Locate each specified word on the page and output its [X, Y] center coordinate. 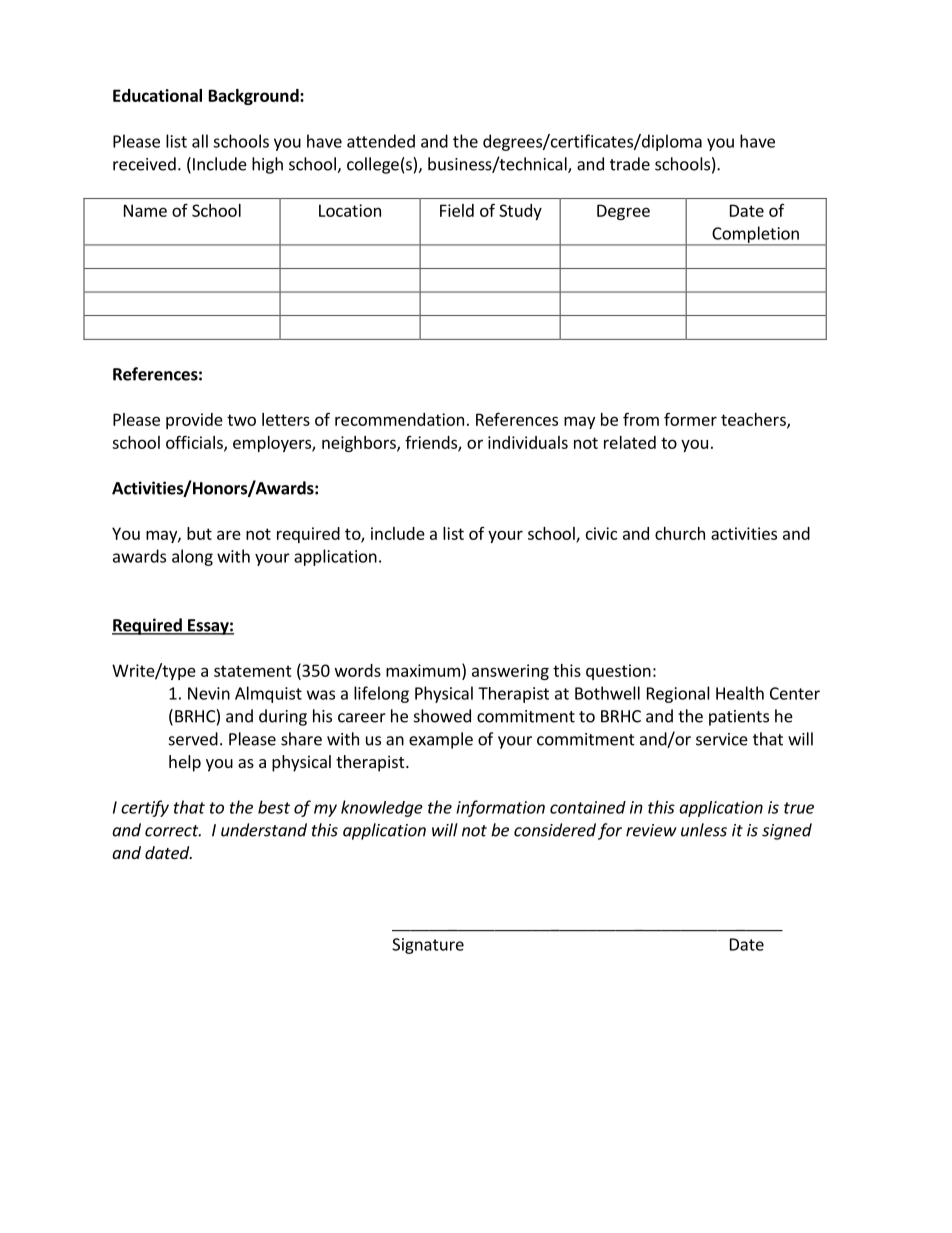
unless [704, 830]
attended [381, 141]
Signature [428, 946]
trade [630, 164]
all [200, 141]
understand [264, 830]
